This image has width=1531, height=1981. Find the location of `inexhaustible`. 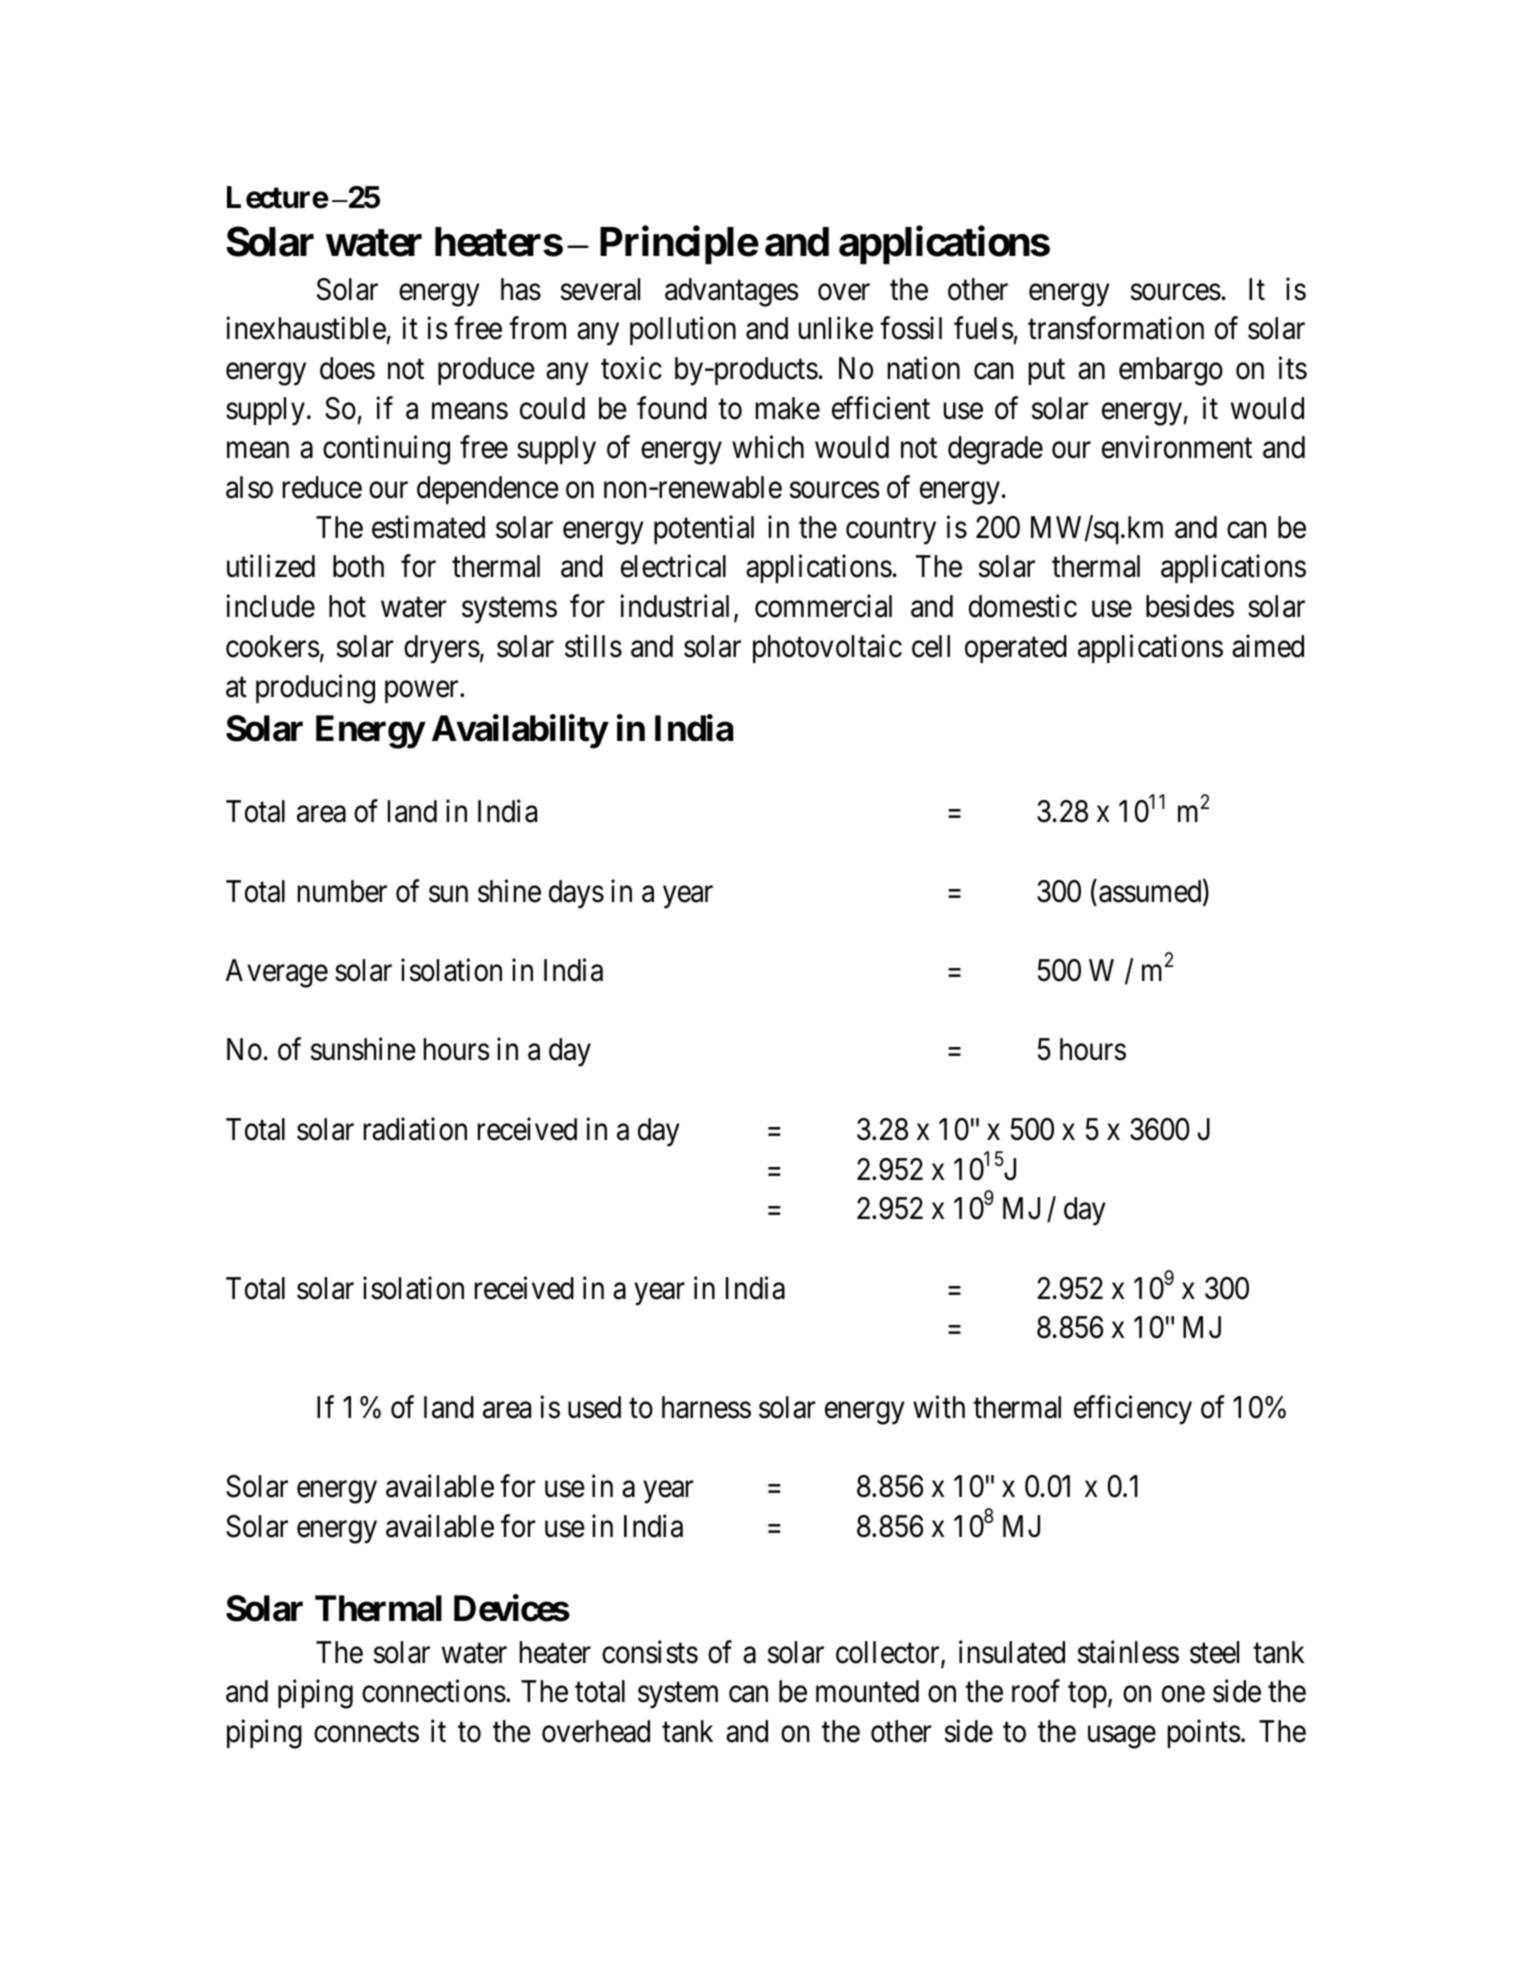

inexhaustible is located at coordinates (306, 328).
